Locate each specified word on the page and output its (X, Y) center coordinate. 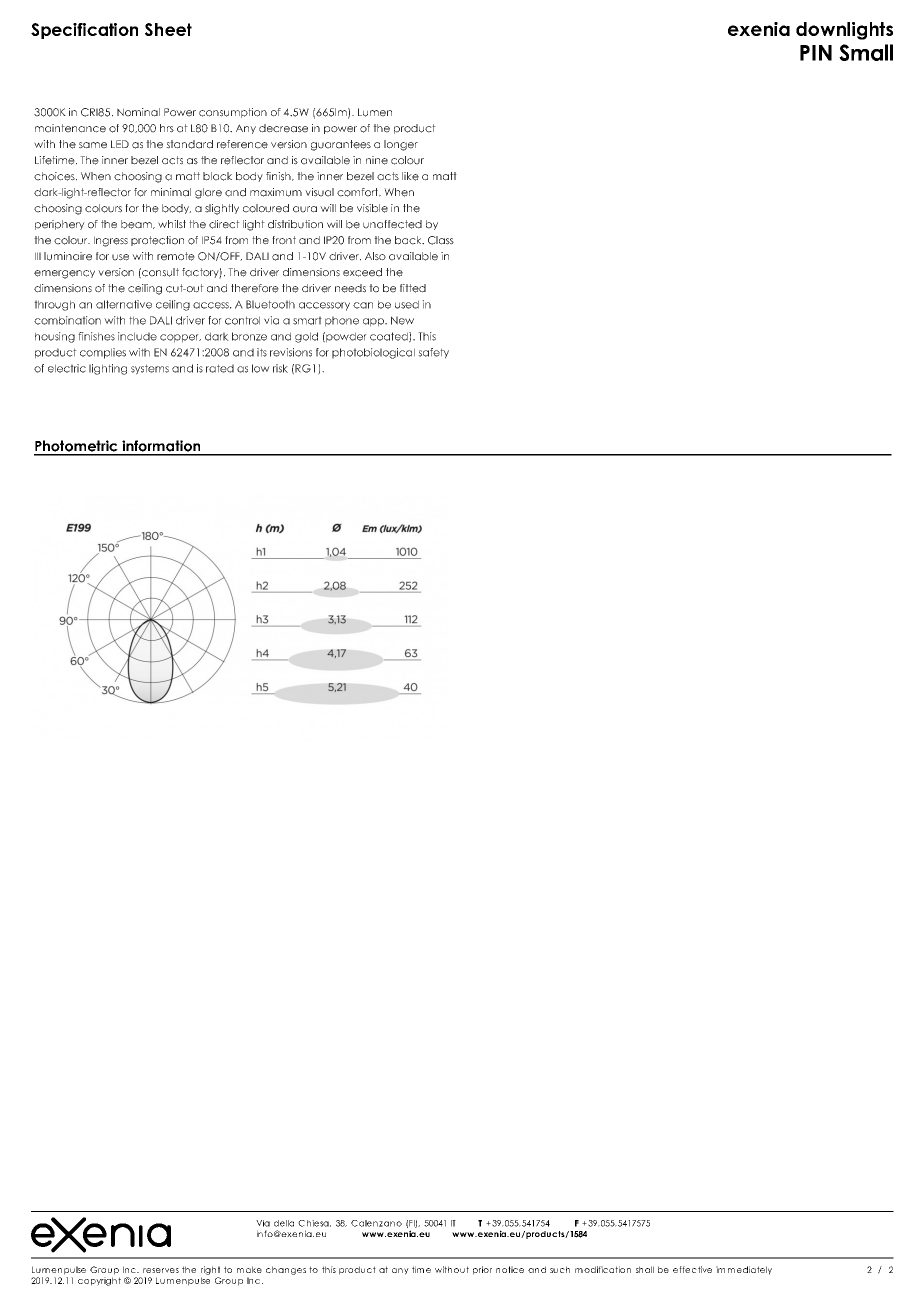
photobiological (373, 353)
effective (692, 1269)
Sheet (168, 29)
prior (482, 1270)
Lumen (375, 112)
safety (433, 353)
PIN (816, 53)
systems (150, 369)
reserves (161, 1270)
